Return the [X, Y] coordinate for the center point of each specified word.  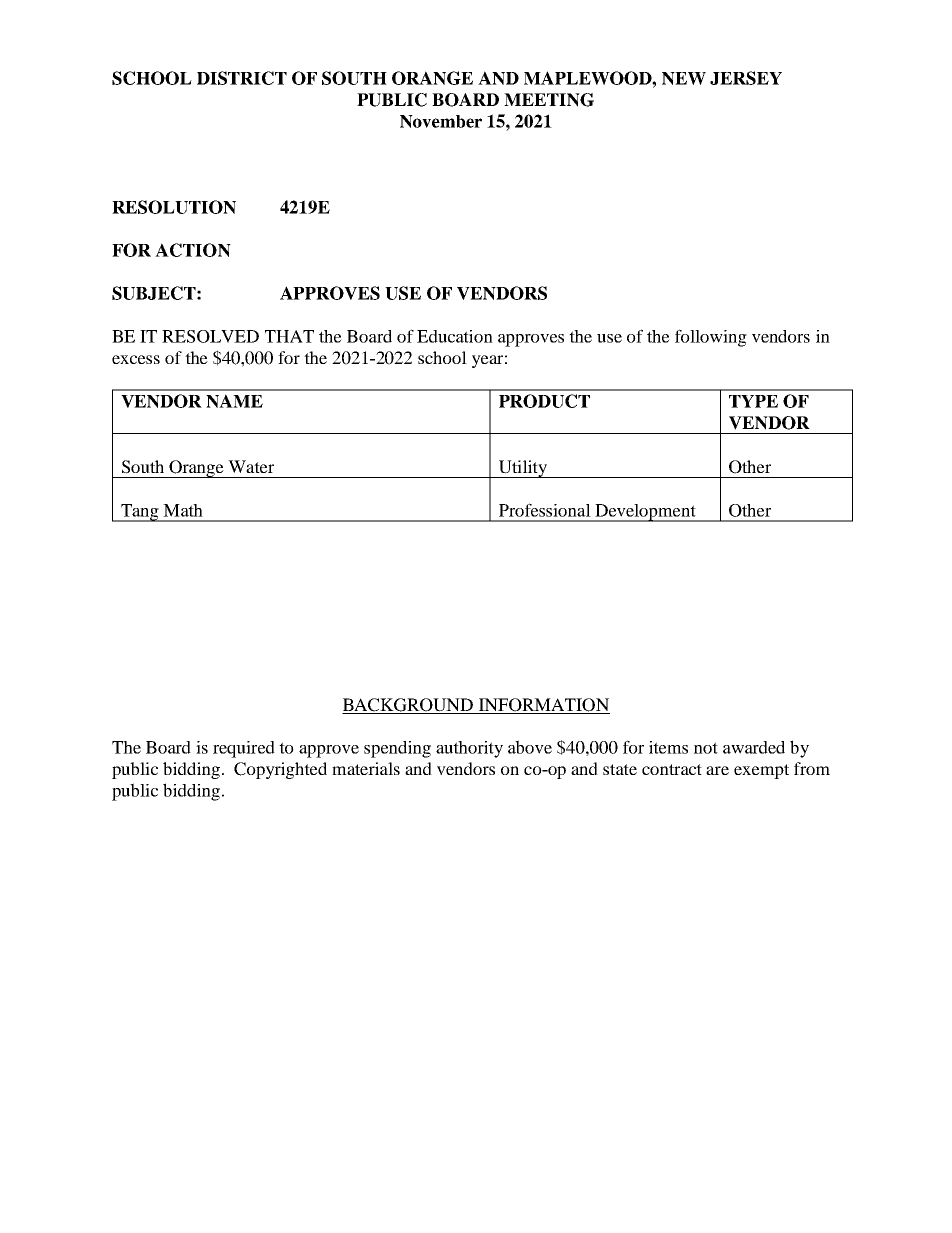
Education [455, 336]
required [244, 749]
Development [645, 513]
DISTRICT [242, 78]
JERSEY [746, 78]
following [711, 338]
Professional [545, 510]
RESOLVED [210, 336]
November [441, 121]
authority [469, 749]
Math [183, 510]
